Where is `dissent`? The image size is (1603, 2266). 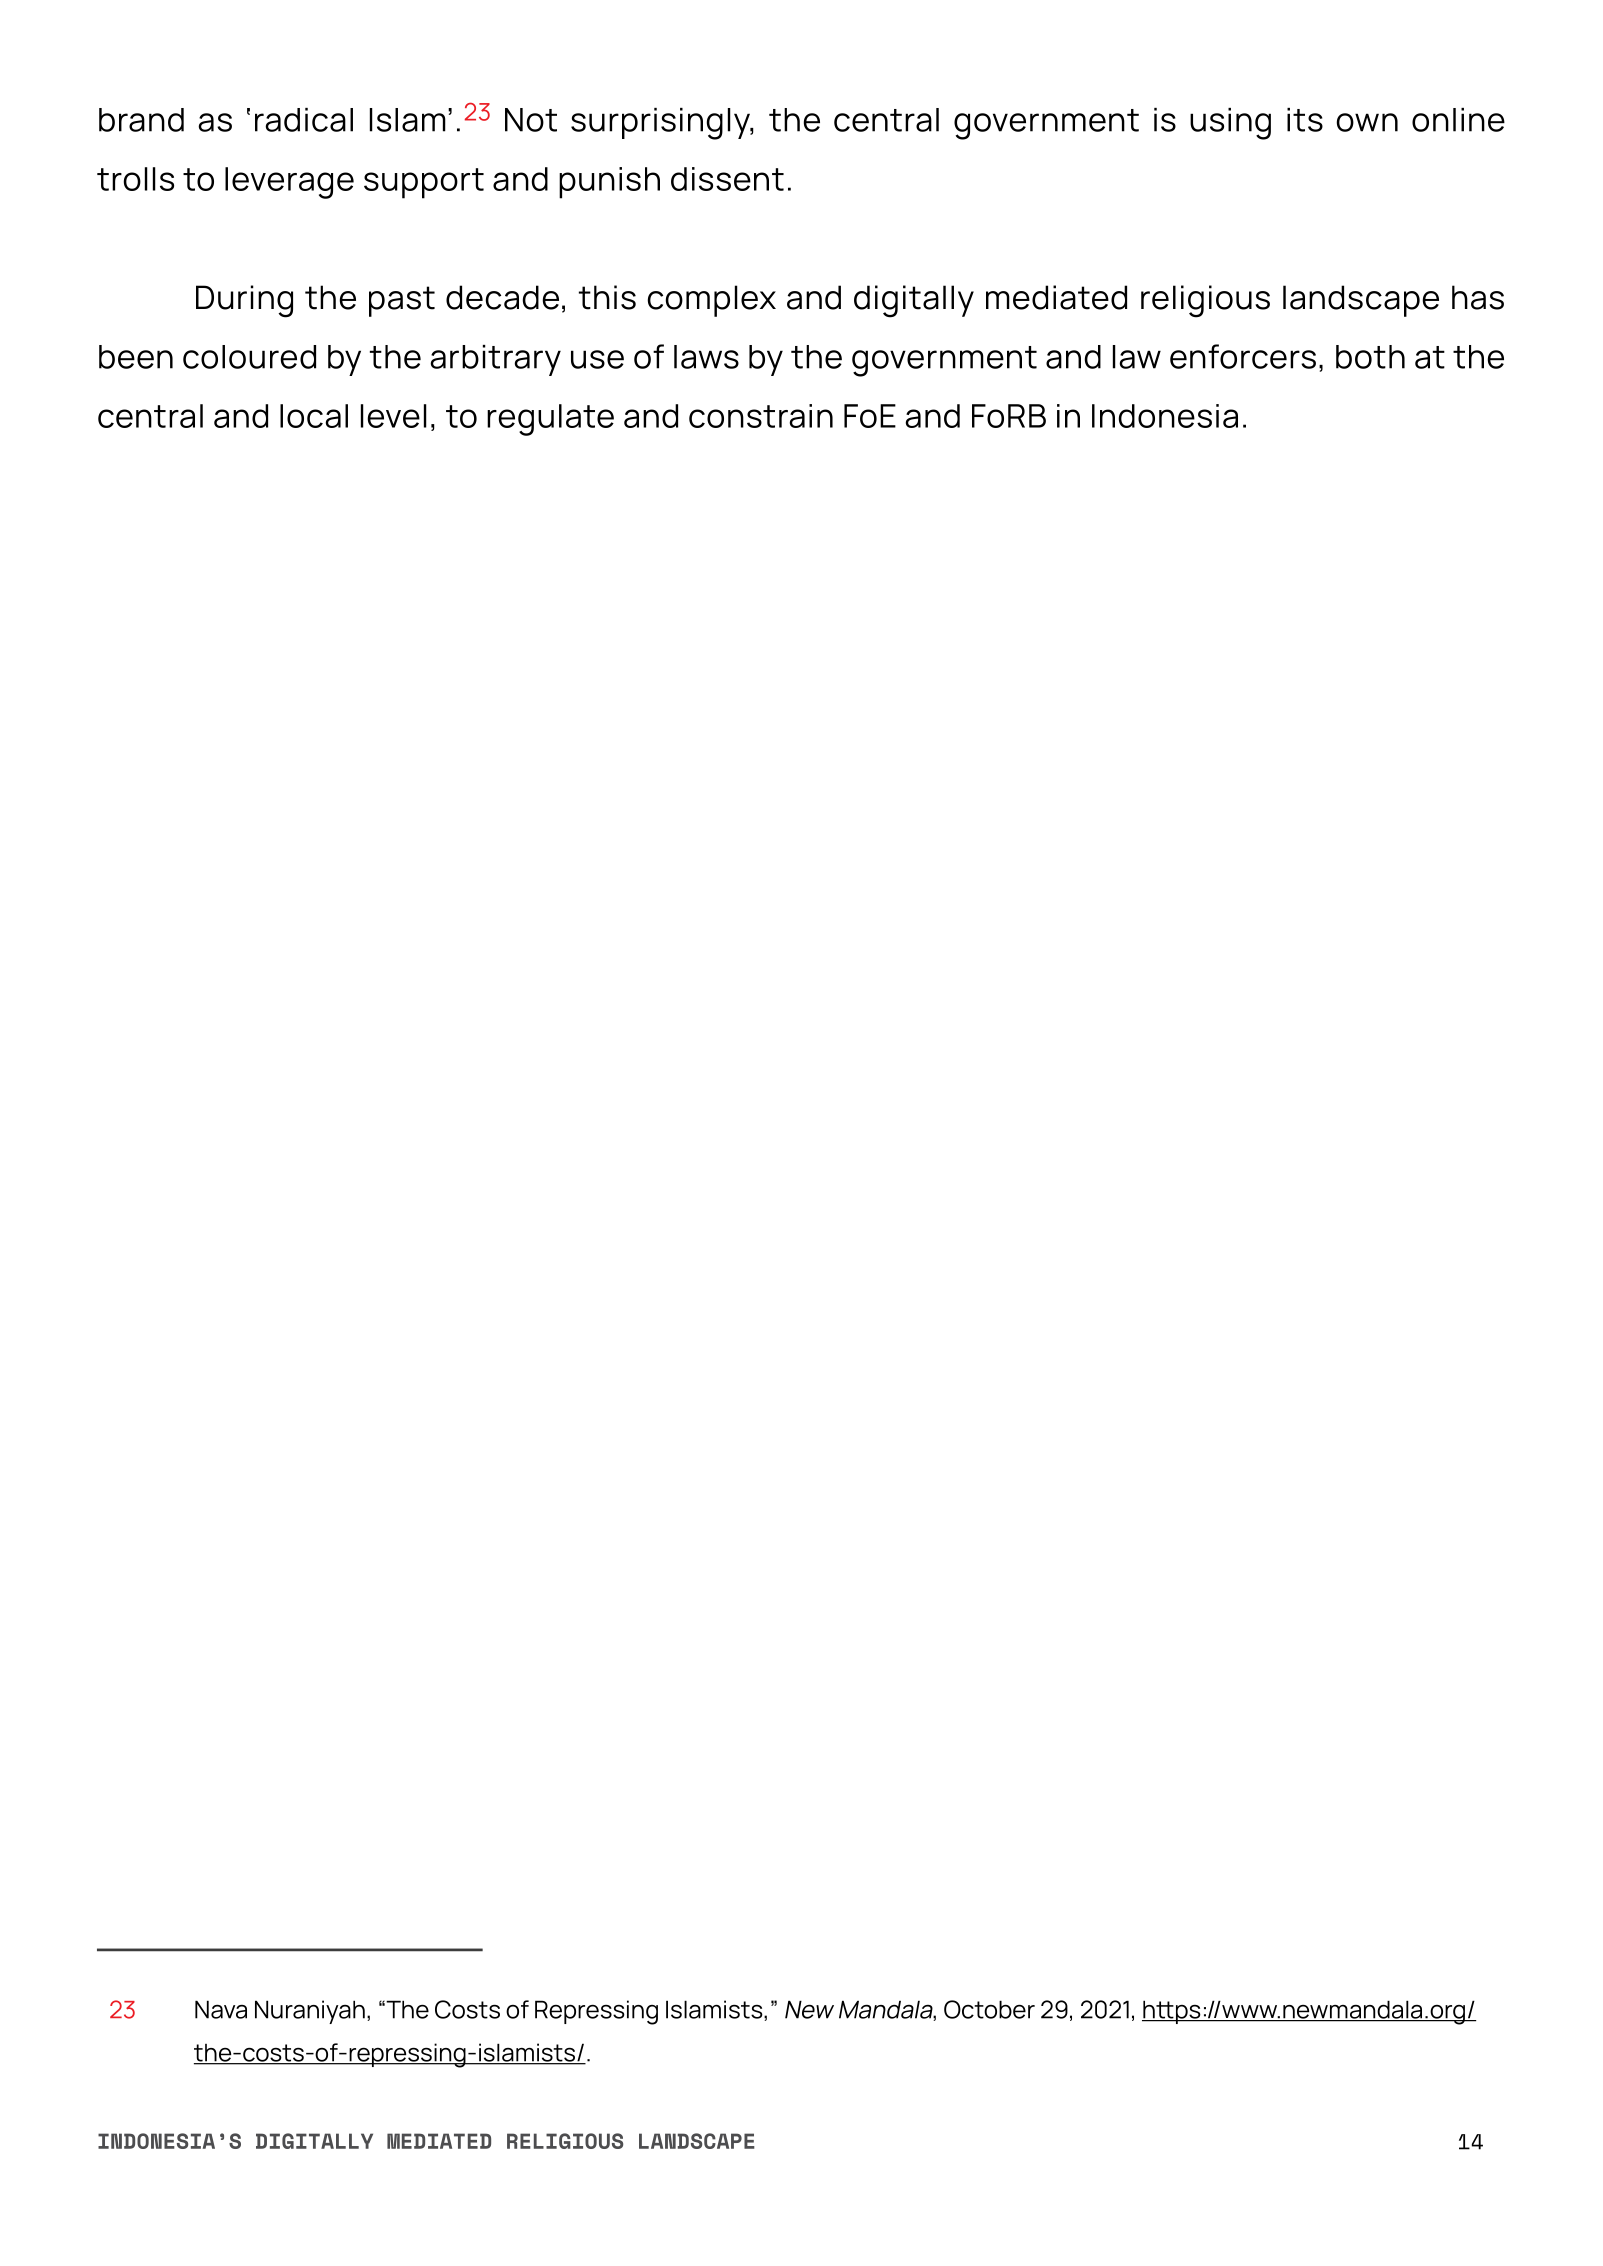
dissent is located at coordinates (727, 179).
